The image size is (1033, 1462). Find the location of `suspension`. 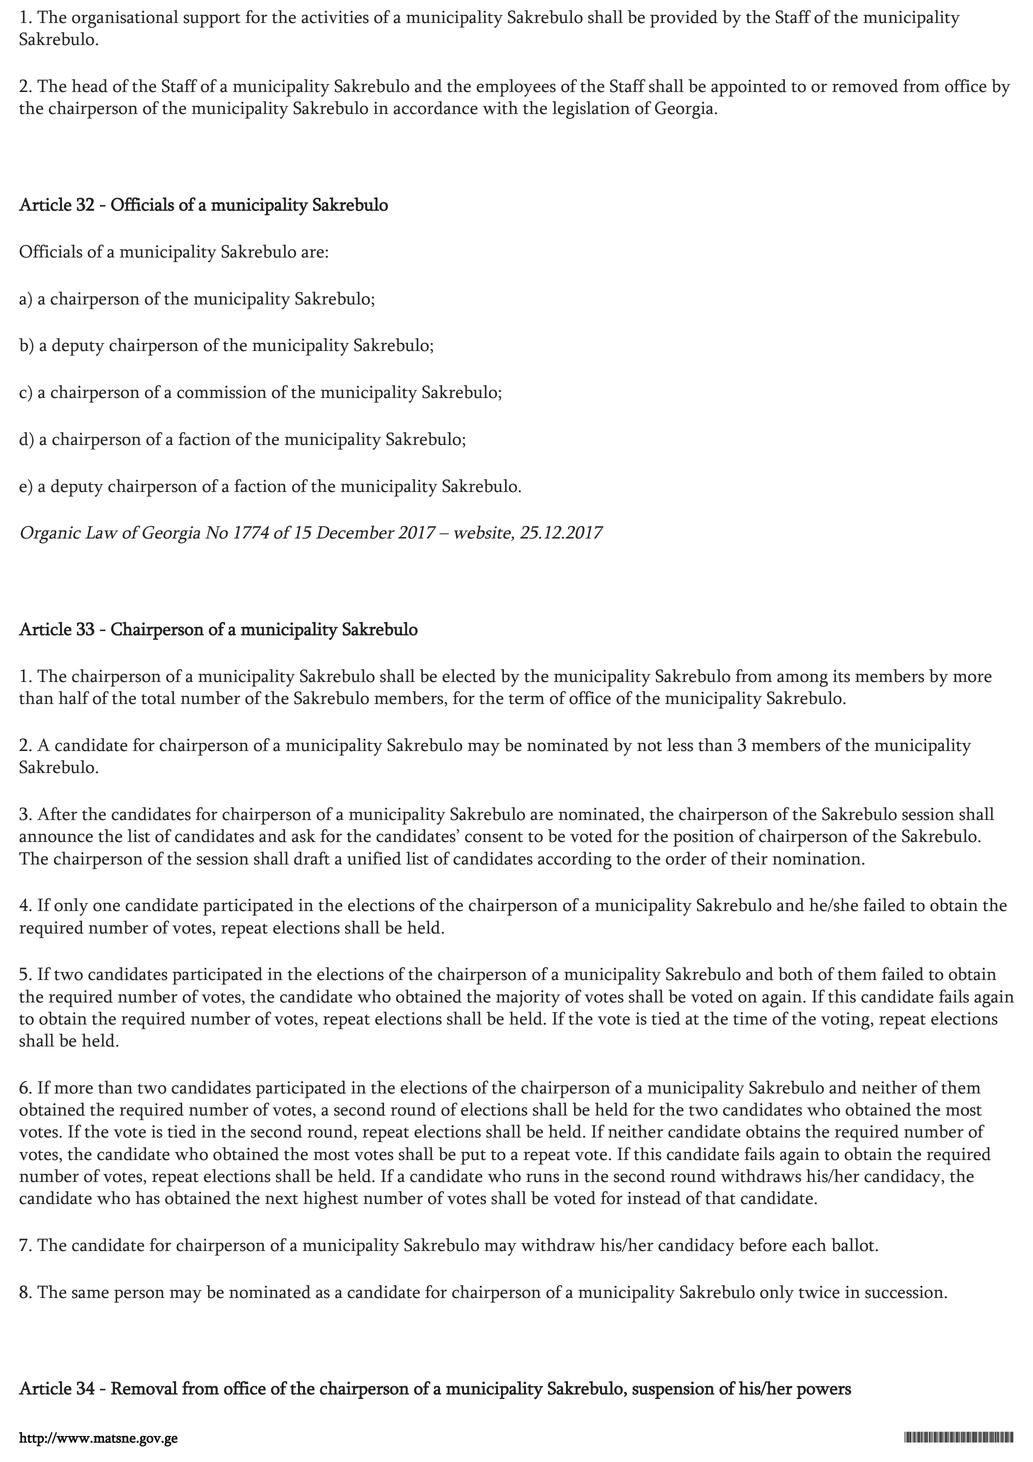

suspension is located at coordinates (673, 1390).
